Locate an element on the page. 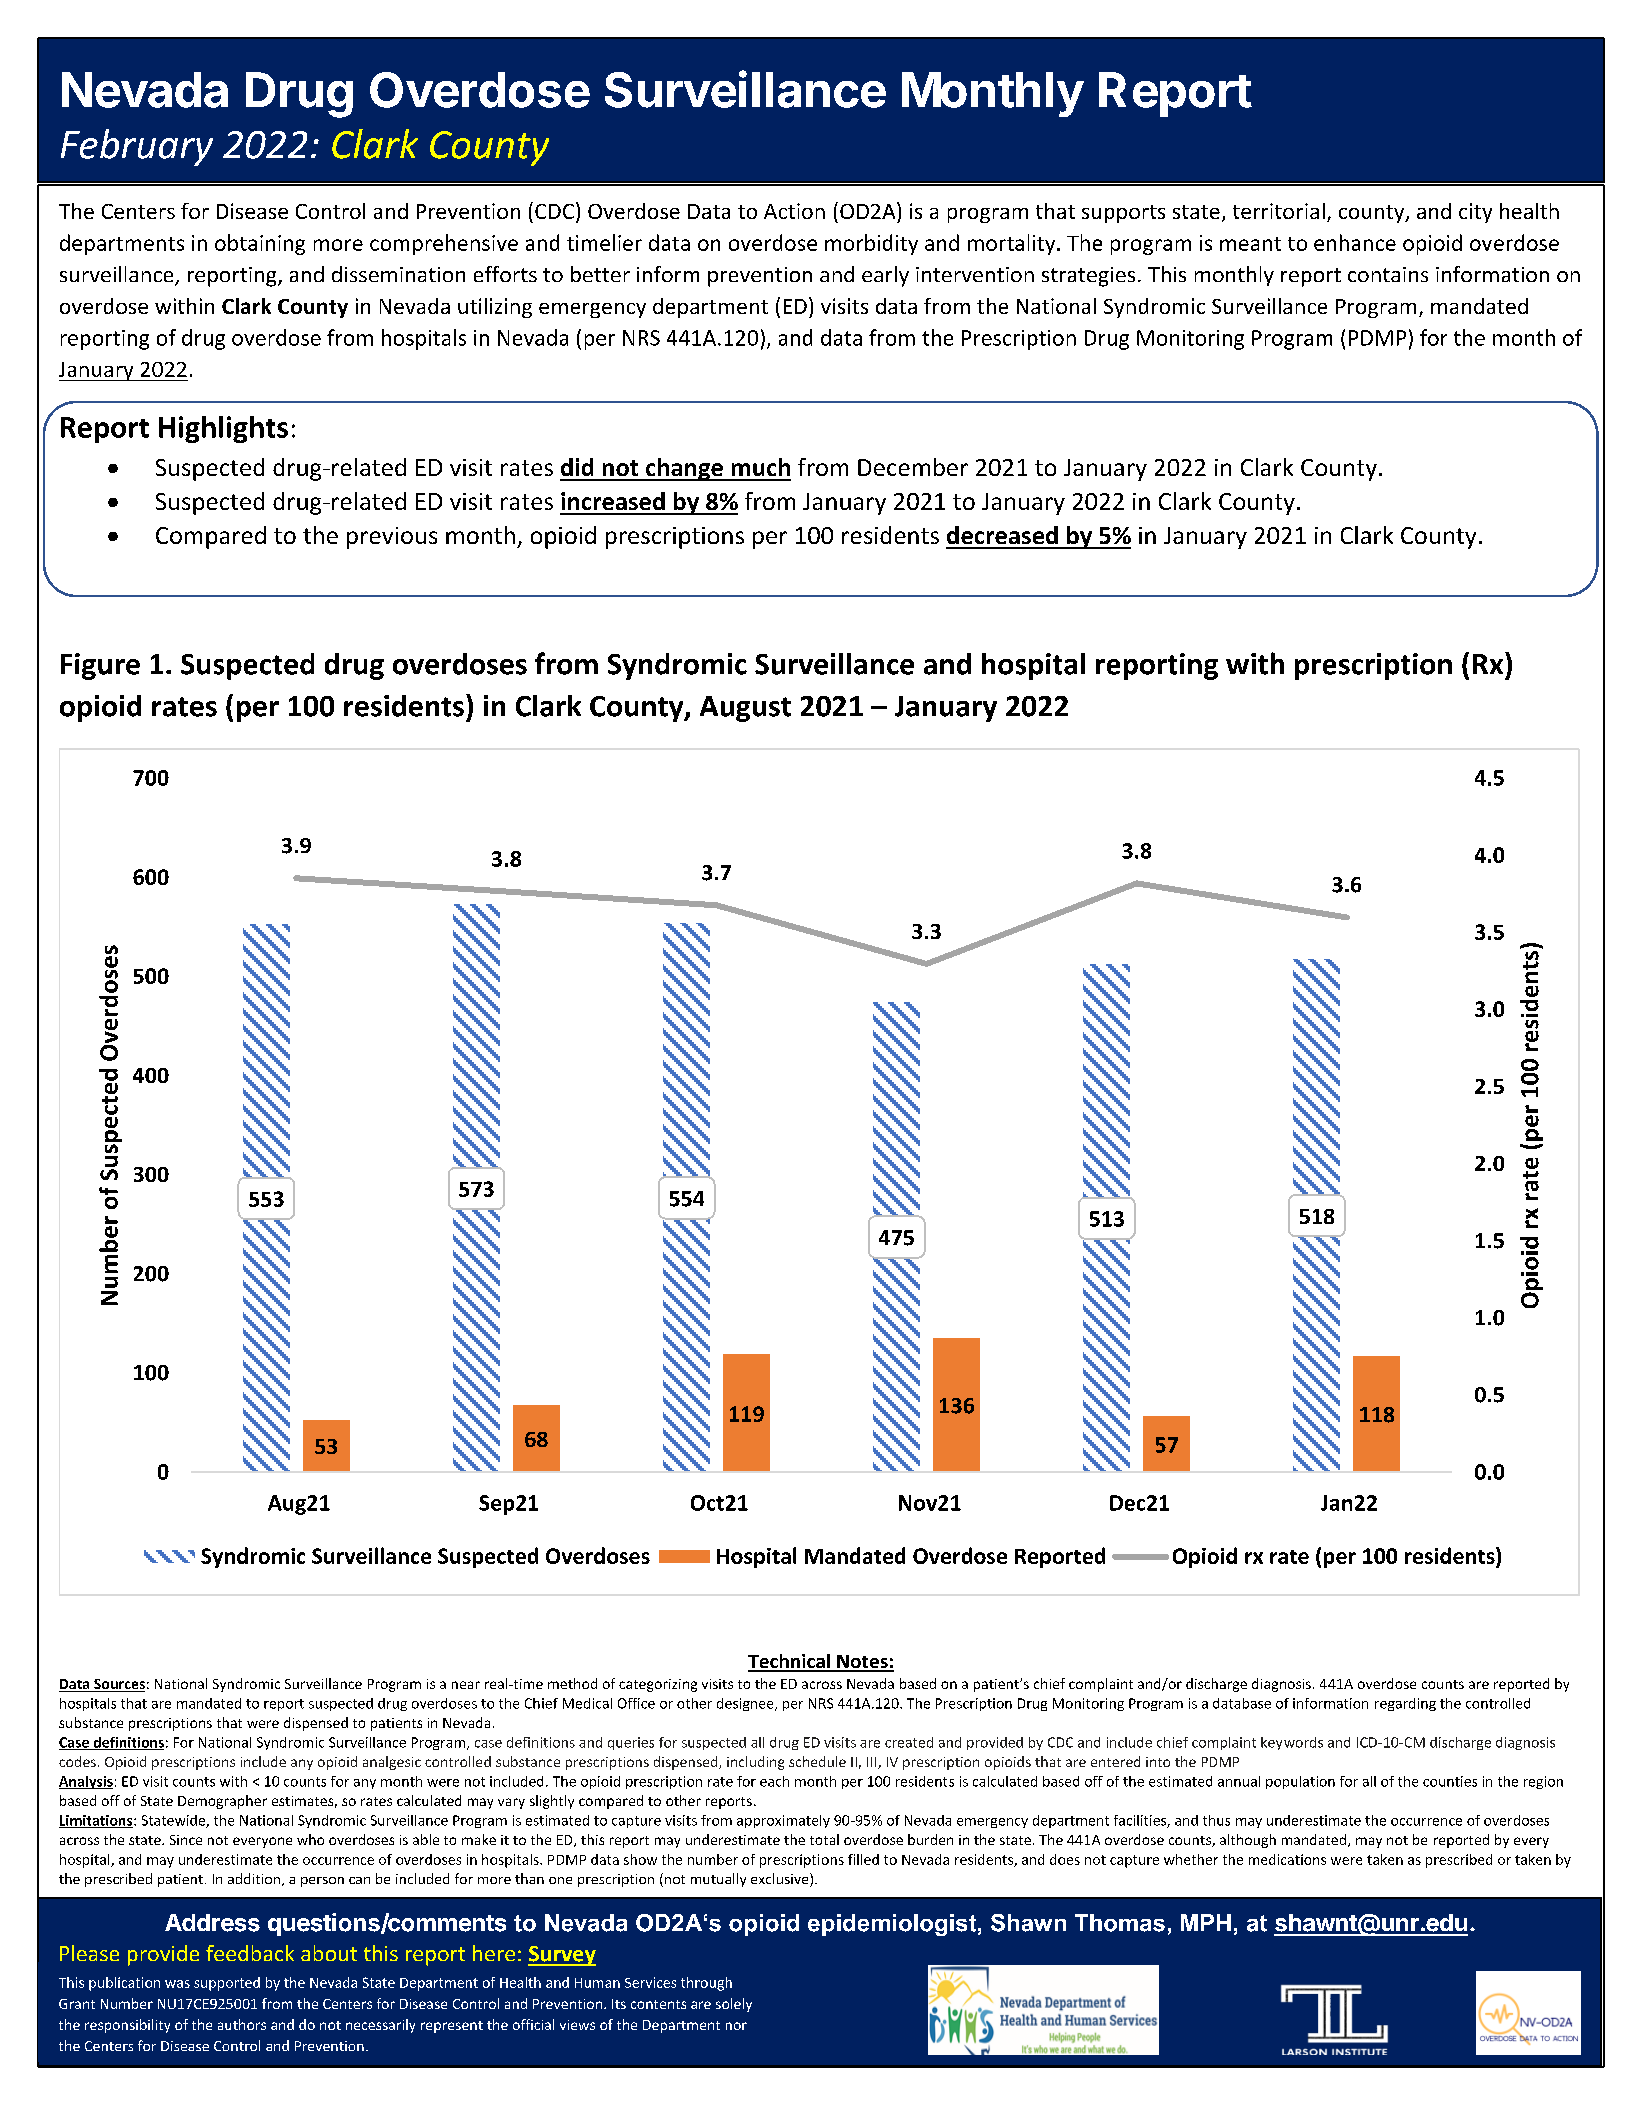  Notes is located at coordinates (862, 1663).
